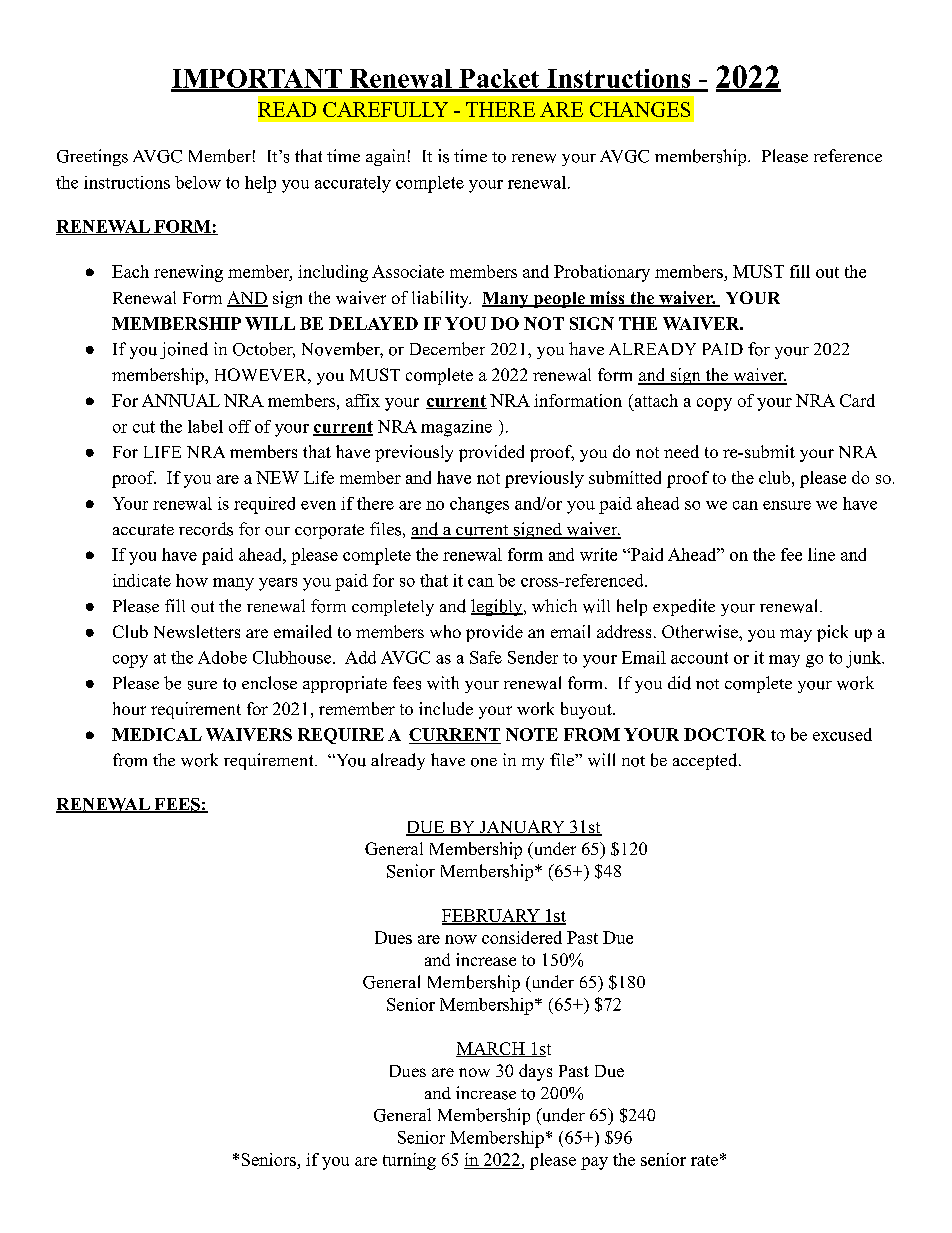  I want to click on magazine, so click(456, 428).
